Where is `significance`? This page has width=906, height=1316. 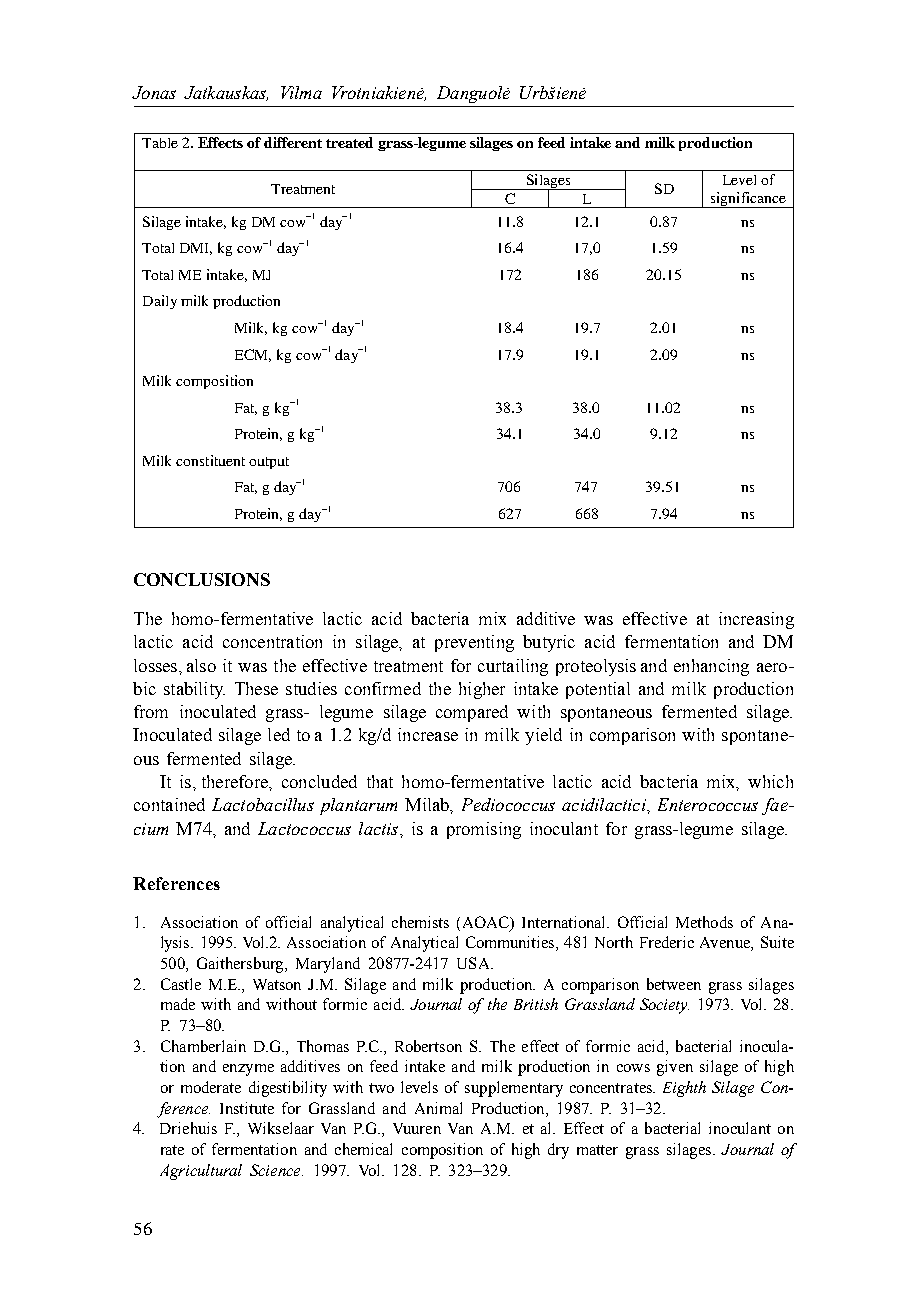
significance is located at coordinates (748, 200).
